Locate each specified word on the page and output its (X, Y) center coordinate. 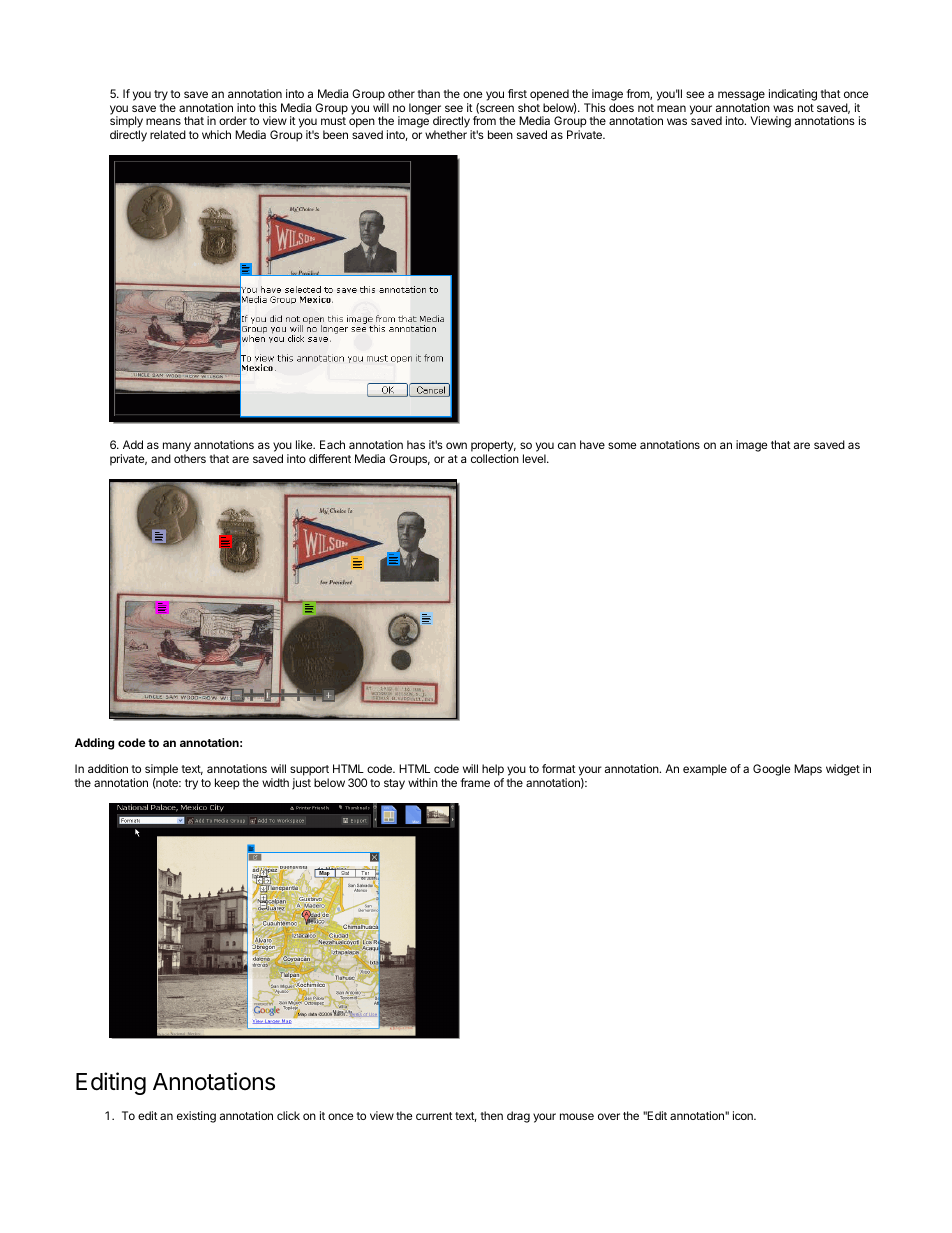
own (456, 445)
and (161, 458)
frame (475, 782)
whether (446, 134)
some (622, 445)
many (177, 448)
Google (771, 770)
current (434, 1116)
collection (495, 458)
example (705, 770)
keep (227, 784)
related (168, 134)
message (741, 97)
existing (196, 1117)
